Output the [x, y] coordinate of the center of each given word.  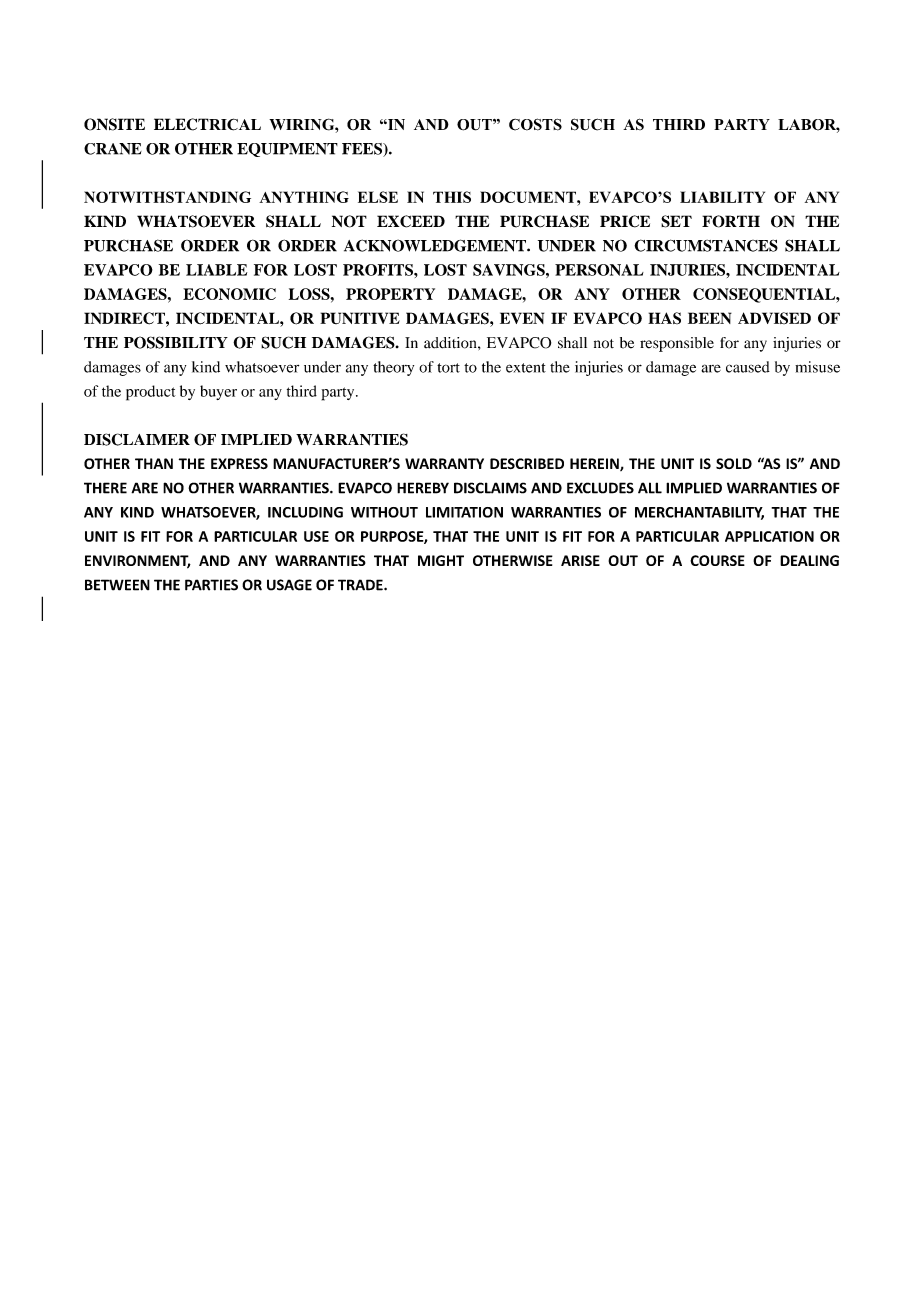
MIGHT [441, 560]
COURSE [717, 560]
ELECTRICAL [207, 124]
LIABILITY [722, 197]
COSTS [535, 124]
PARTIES [211, 585]
